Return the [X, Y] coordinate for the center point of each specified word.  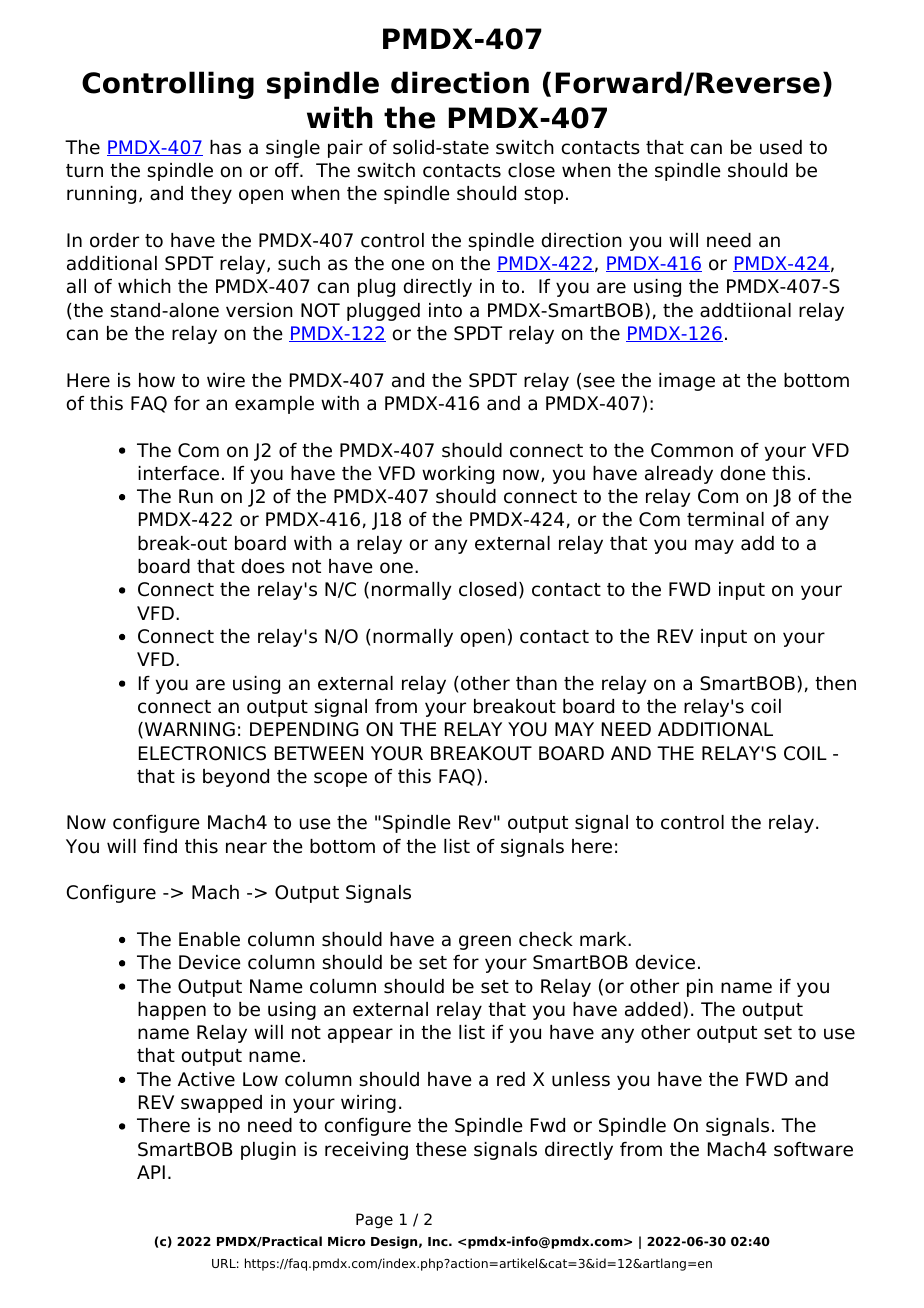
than [536, 683]
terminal [725, 519]
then [835, 683]
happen [172, 1011]
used [781, 147]
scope [340, 779]
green [485, 942]
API [151, 1172]
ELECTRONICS [202, 753]
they [211, 195]
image [687, 382]
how [157, 380]
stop [543, 195]
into [445, 310]
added [653, 1009]
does [263, 566]
